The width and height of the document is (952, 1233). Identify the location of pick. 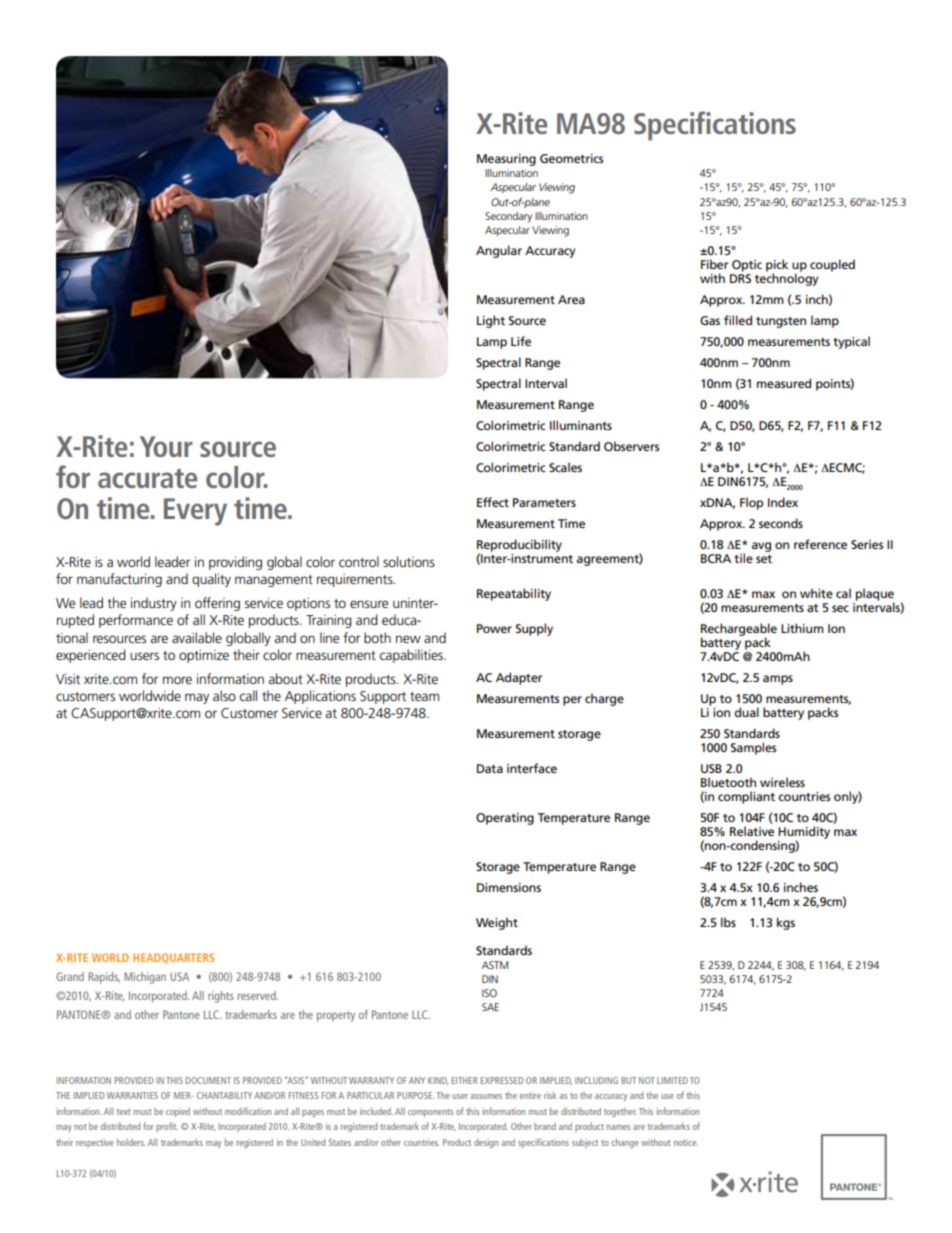
(777, 266).
